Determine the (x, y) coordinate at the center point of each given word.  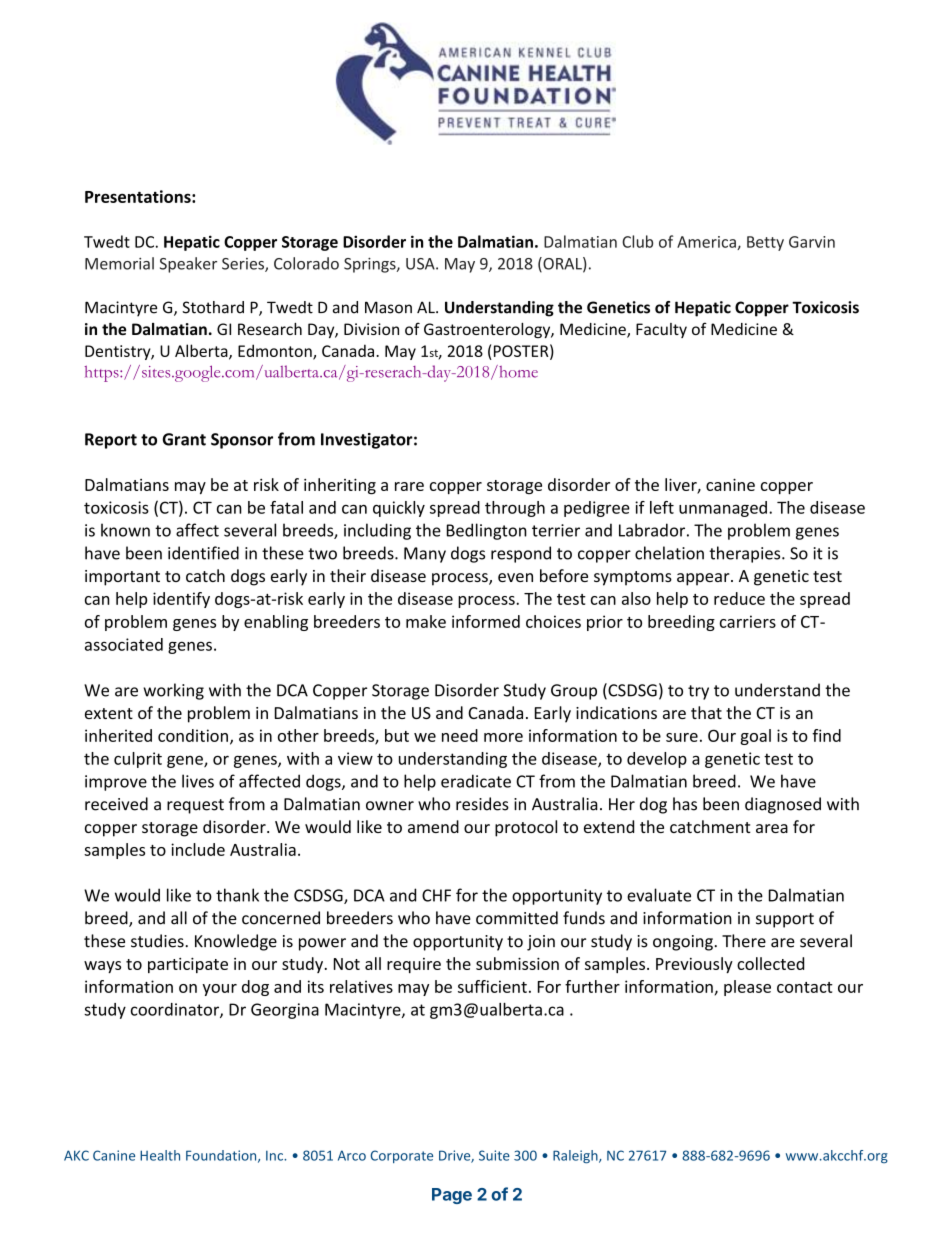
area (772, 828)
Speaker (188, 265)
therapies (746, 554)
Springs (371, 265)
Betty (765, 243)
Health (160, 1155)
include (198, 849)
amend (433, 826)
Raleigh (576, 1156)
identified (203, 553)
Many (425, 555)
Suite (494, 1155)
